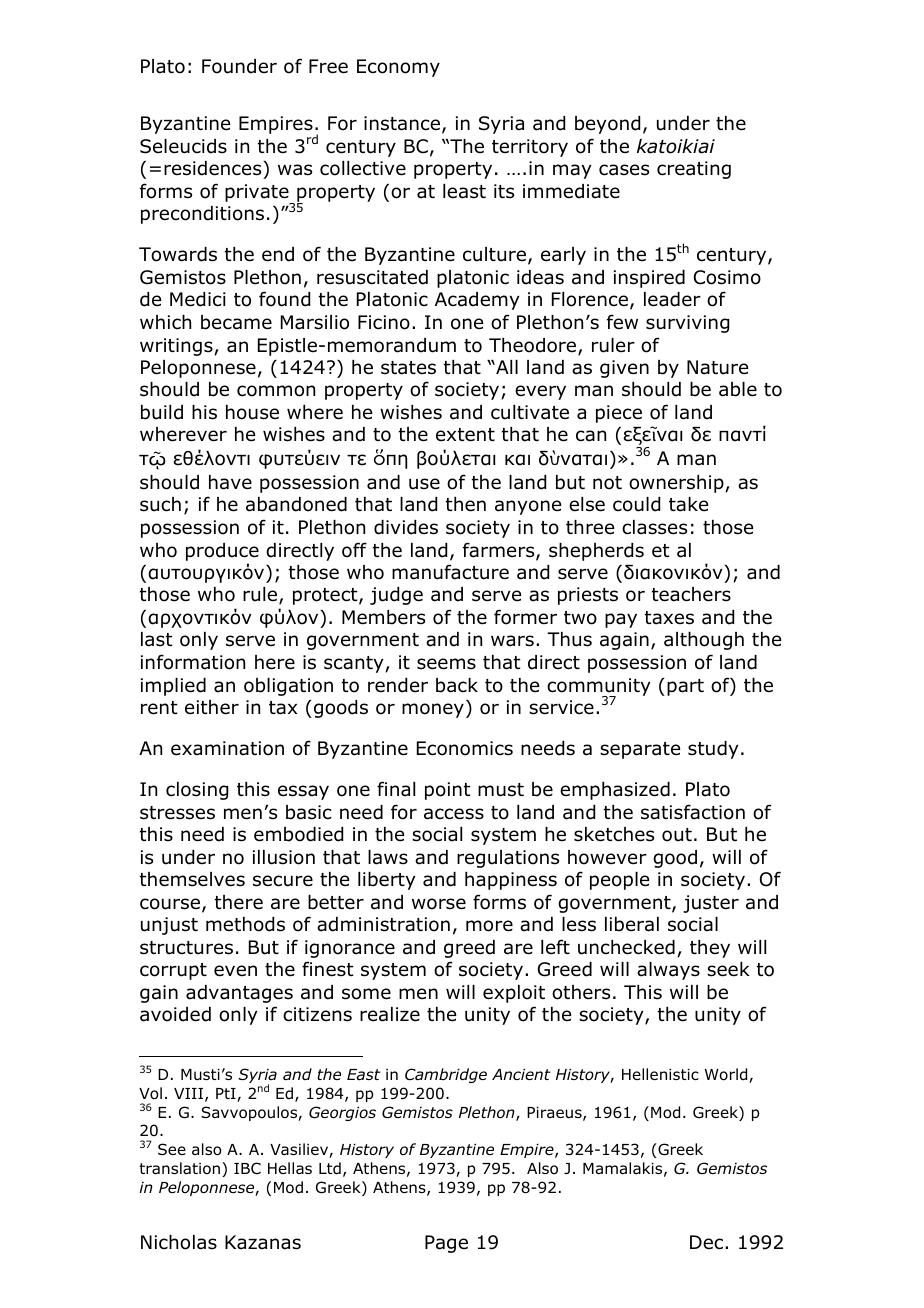 This page has height=1308, width=924. I want to click on ownership, so click(677, 484).
